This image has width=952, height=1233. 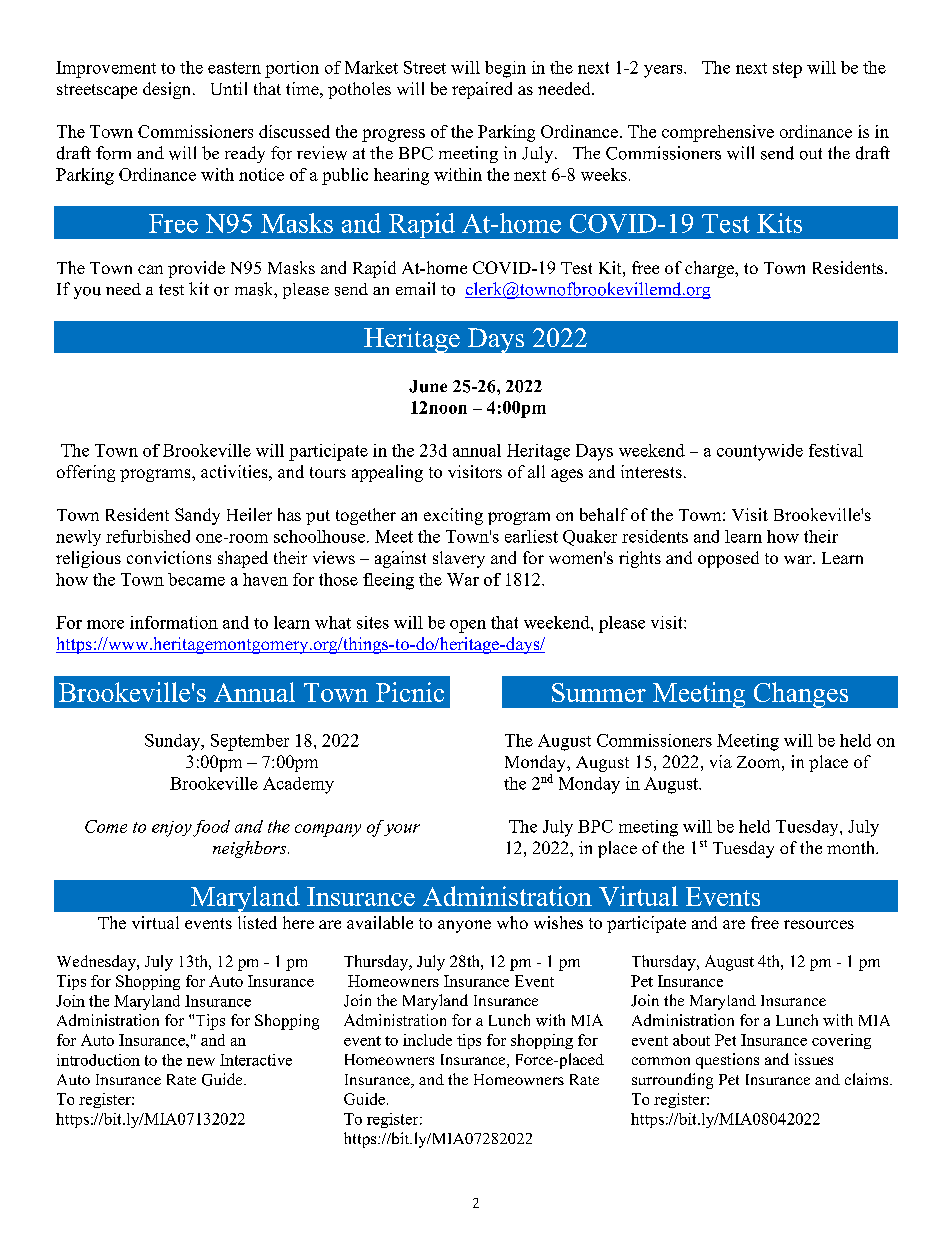 What do you see at coordinates (721, 761) in the image?
I see `via` at bounding box center [721, 761].
